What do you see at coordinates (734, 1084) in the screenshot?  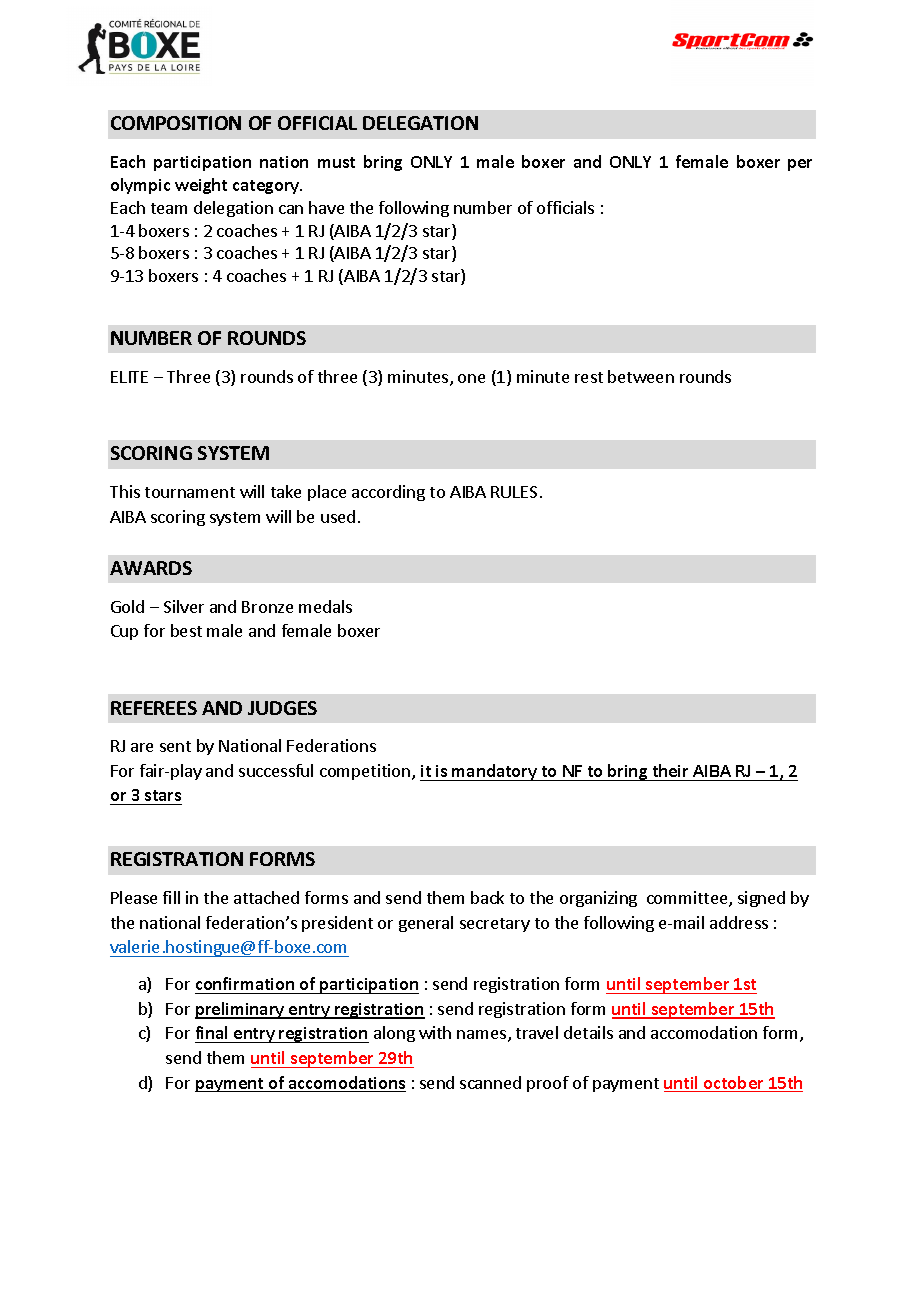 I see `october` at bounding box center [734, 1084].
